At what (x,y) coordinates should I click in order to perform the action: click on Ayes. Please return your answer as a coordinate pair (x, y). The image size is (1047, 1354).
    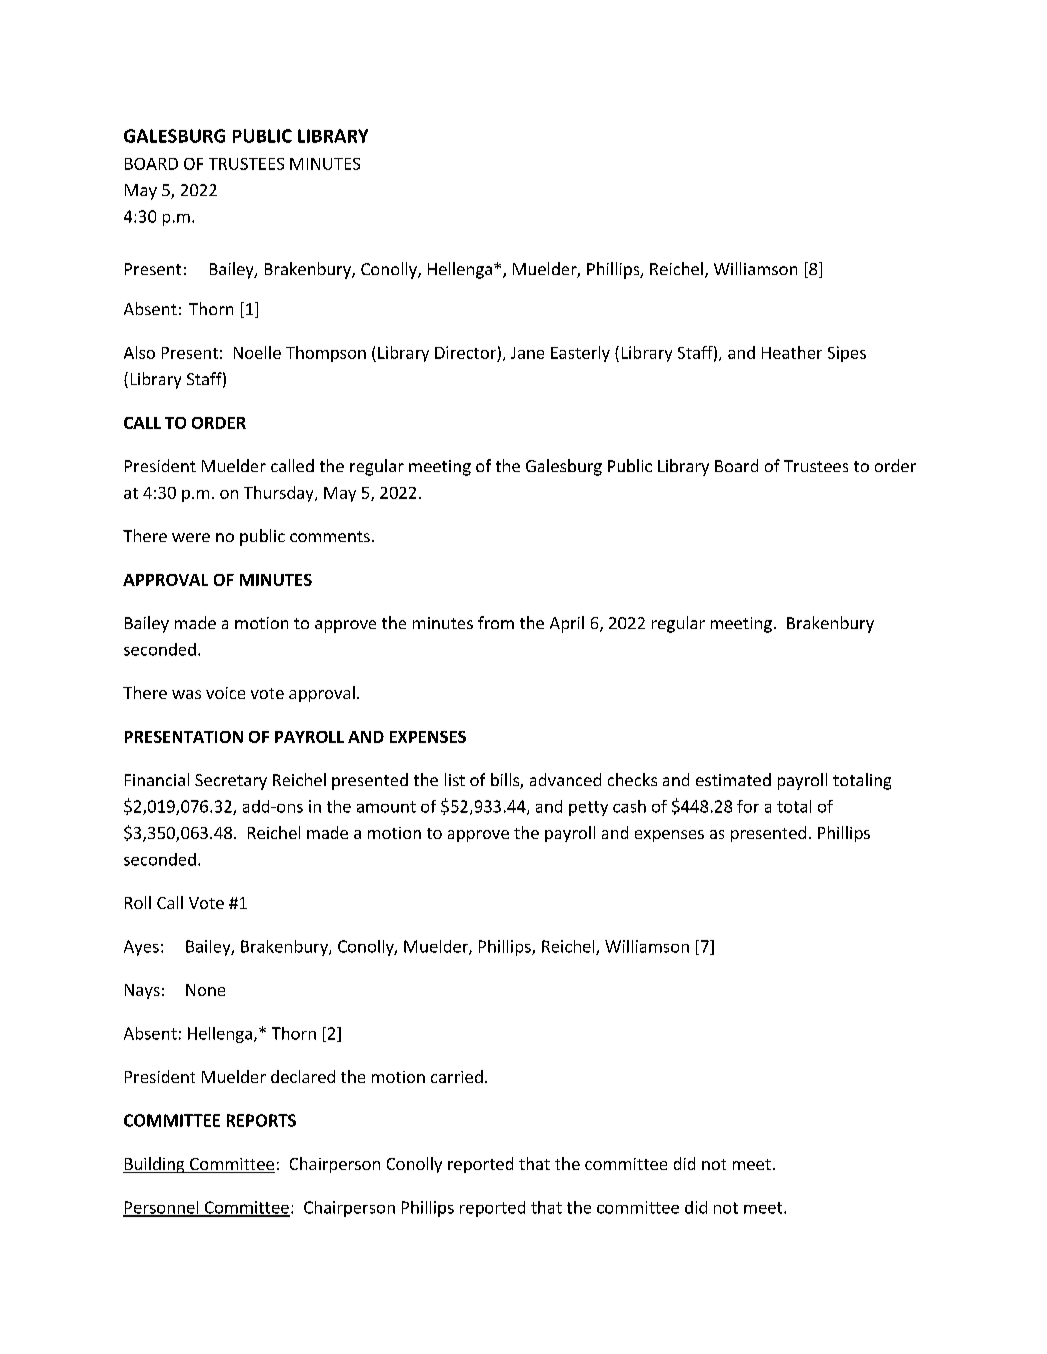
    Looking at the image, I should click on (141, 948).
